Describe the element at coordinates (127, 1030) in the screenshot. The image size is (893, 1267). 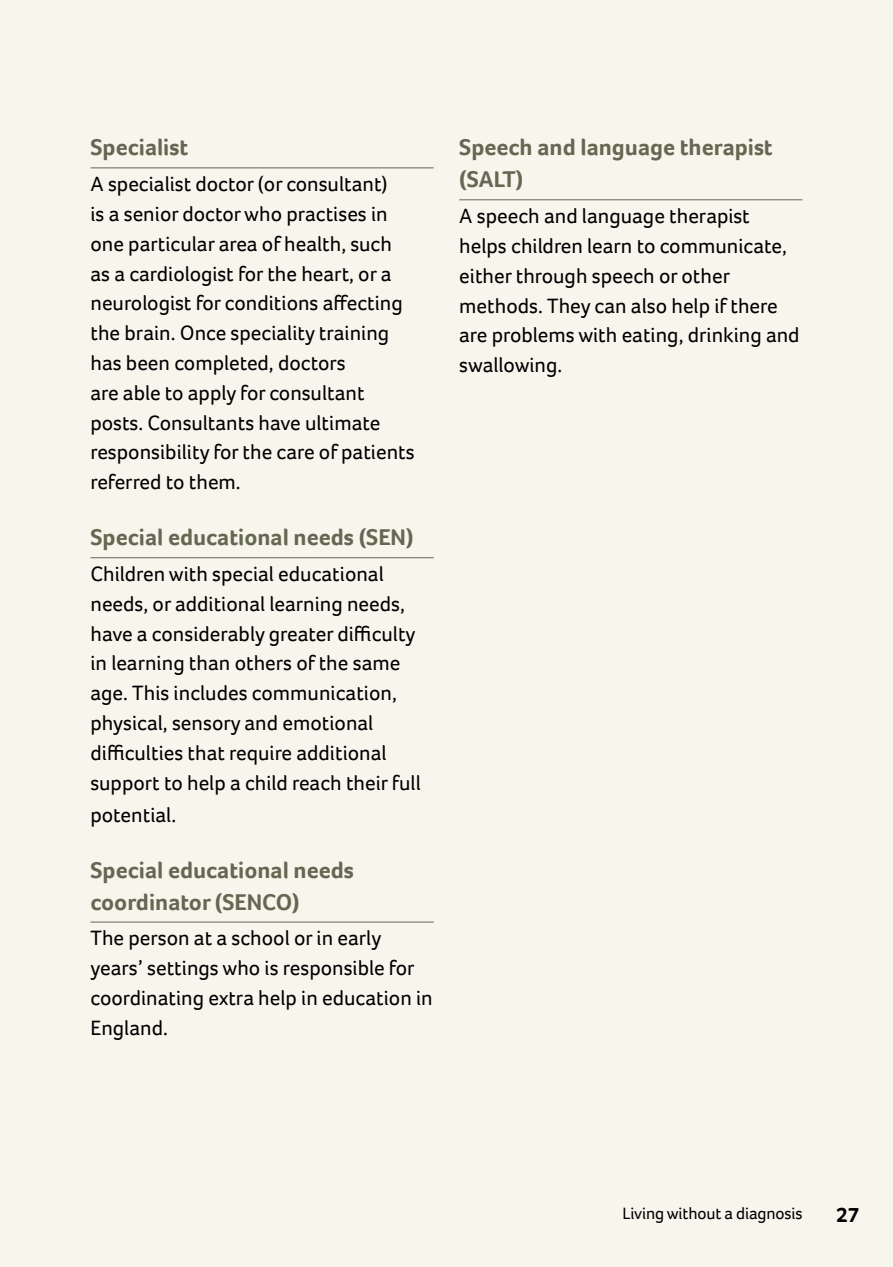
I see `England` at that location.
